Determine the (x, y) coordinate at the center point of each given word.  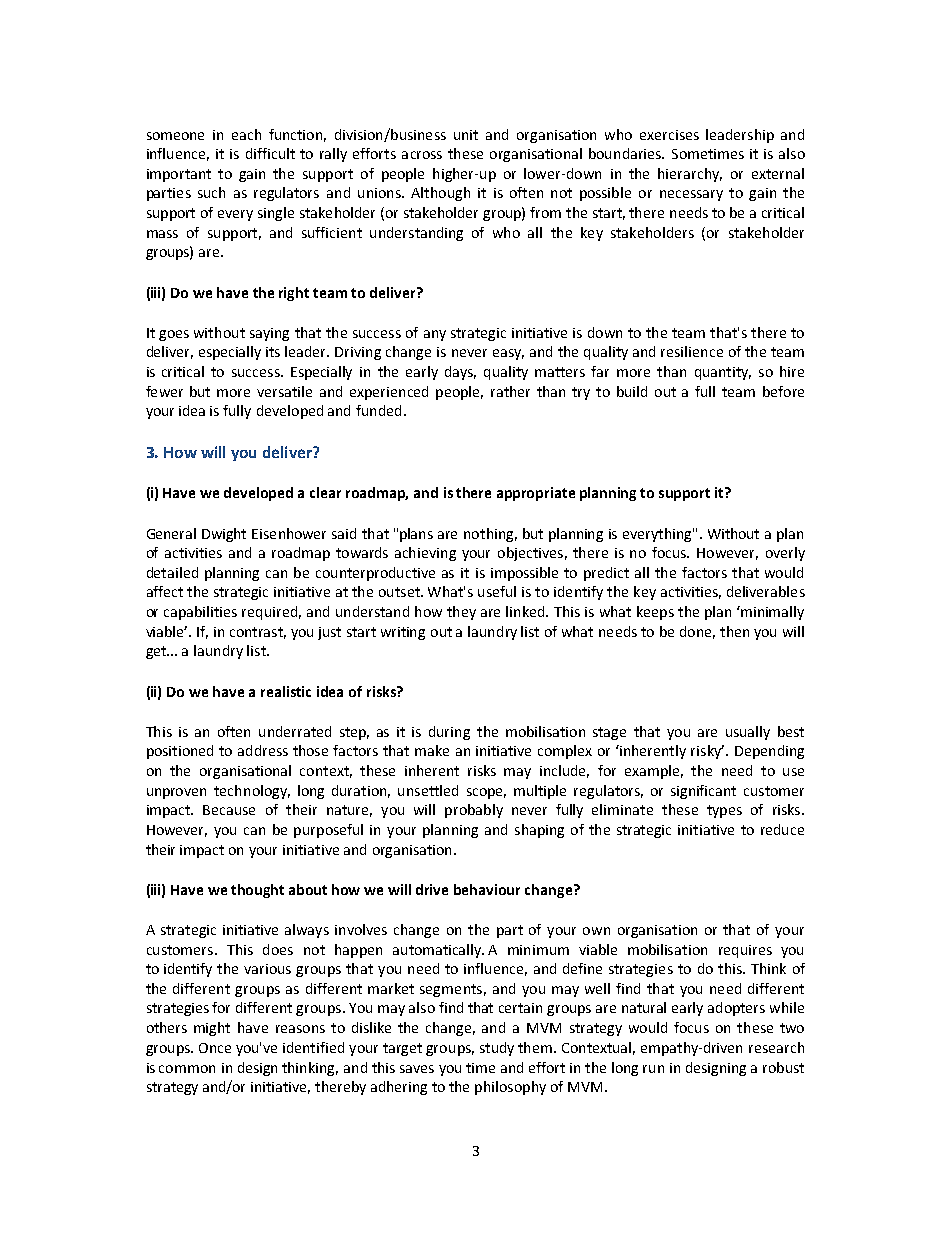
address (263, 750)
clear (325, 492)
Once (215, 1048)
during (449, 733)
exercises (669, 135)
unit (466, 135)
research (776, 1047)
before (783, 391)
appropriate (536, 494)
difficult (270, 153)
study (497, 1049)
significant (703, 792)
